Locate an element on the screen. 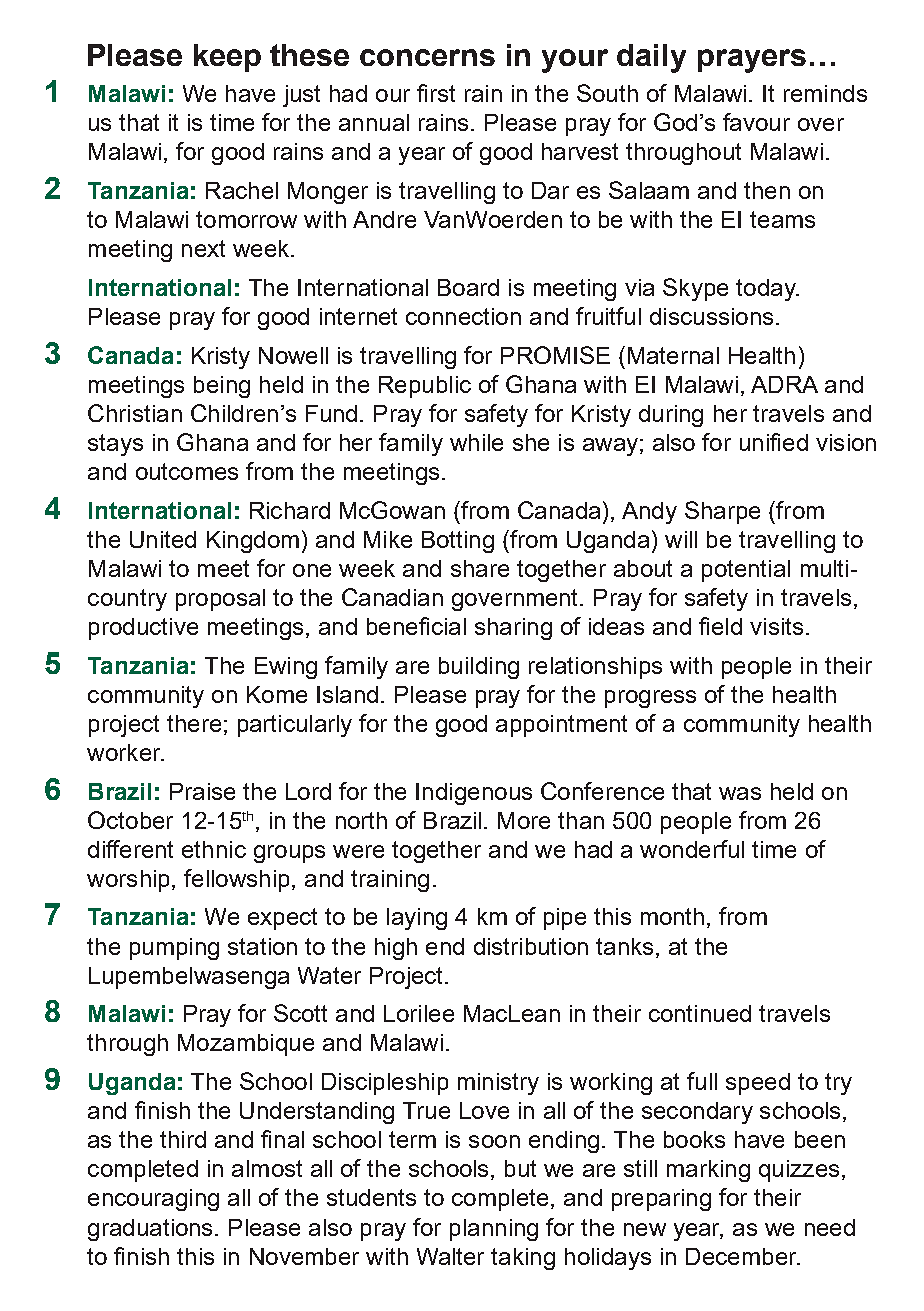 This screenshot has width=924, height=1311. concerns is located at coordinates (427, 57).
